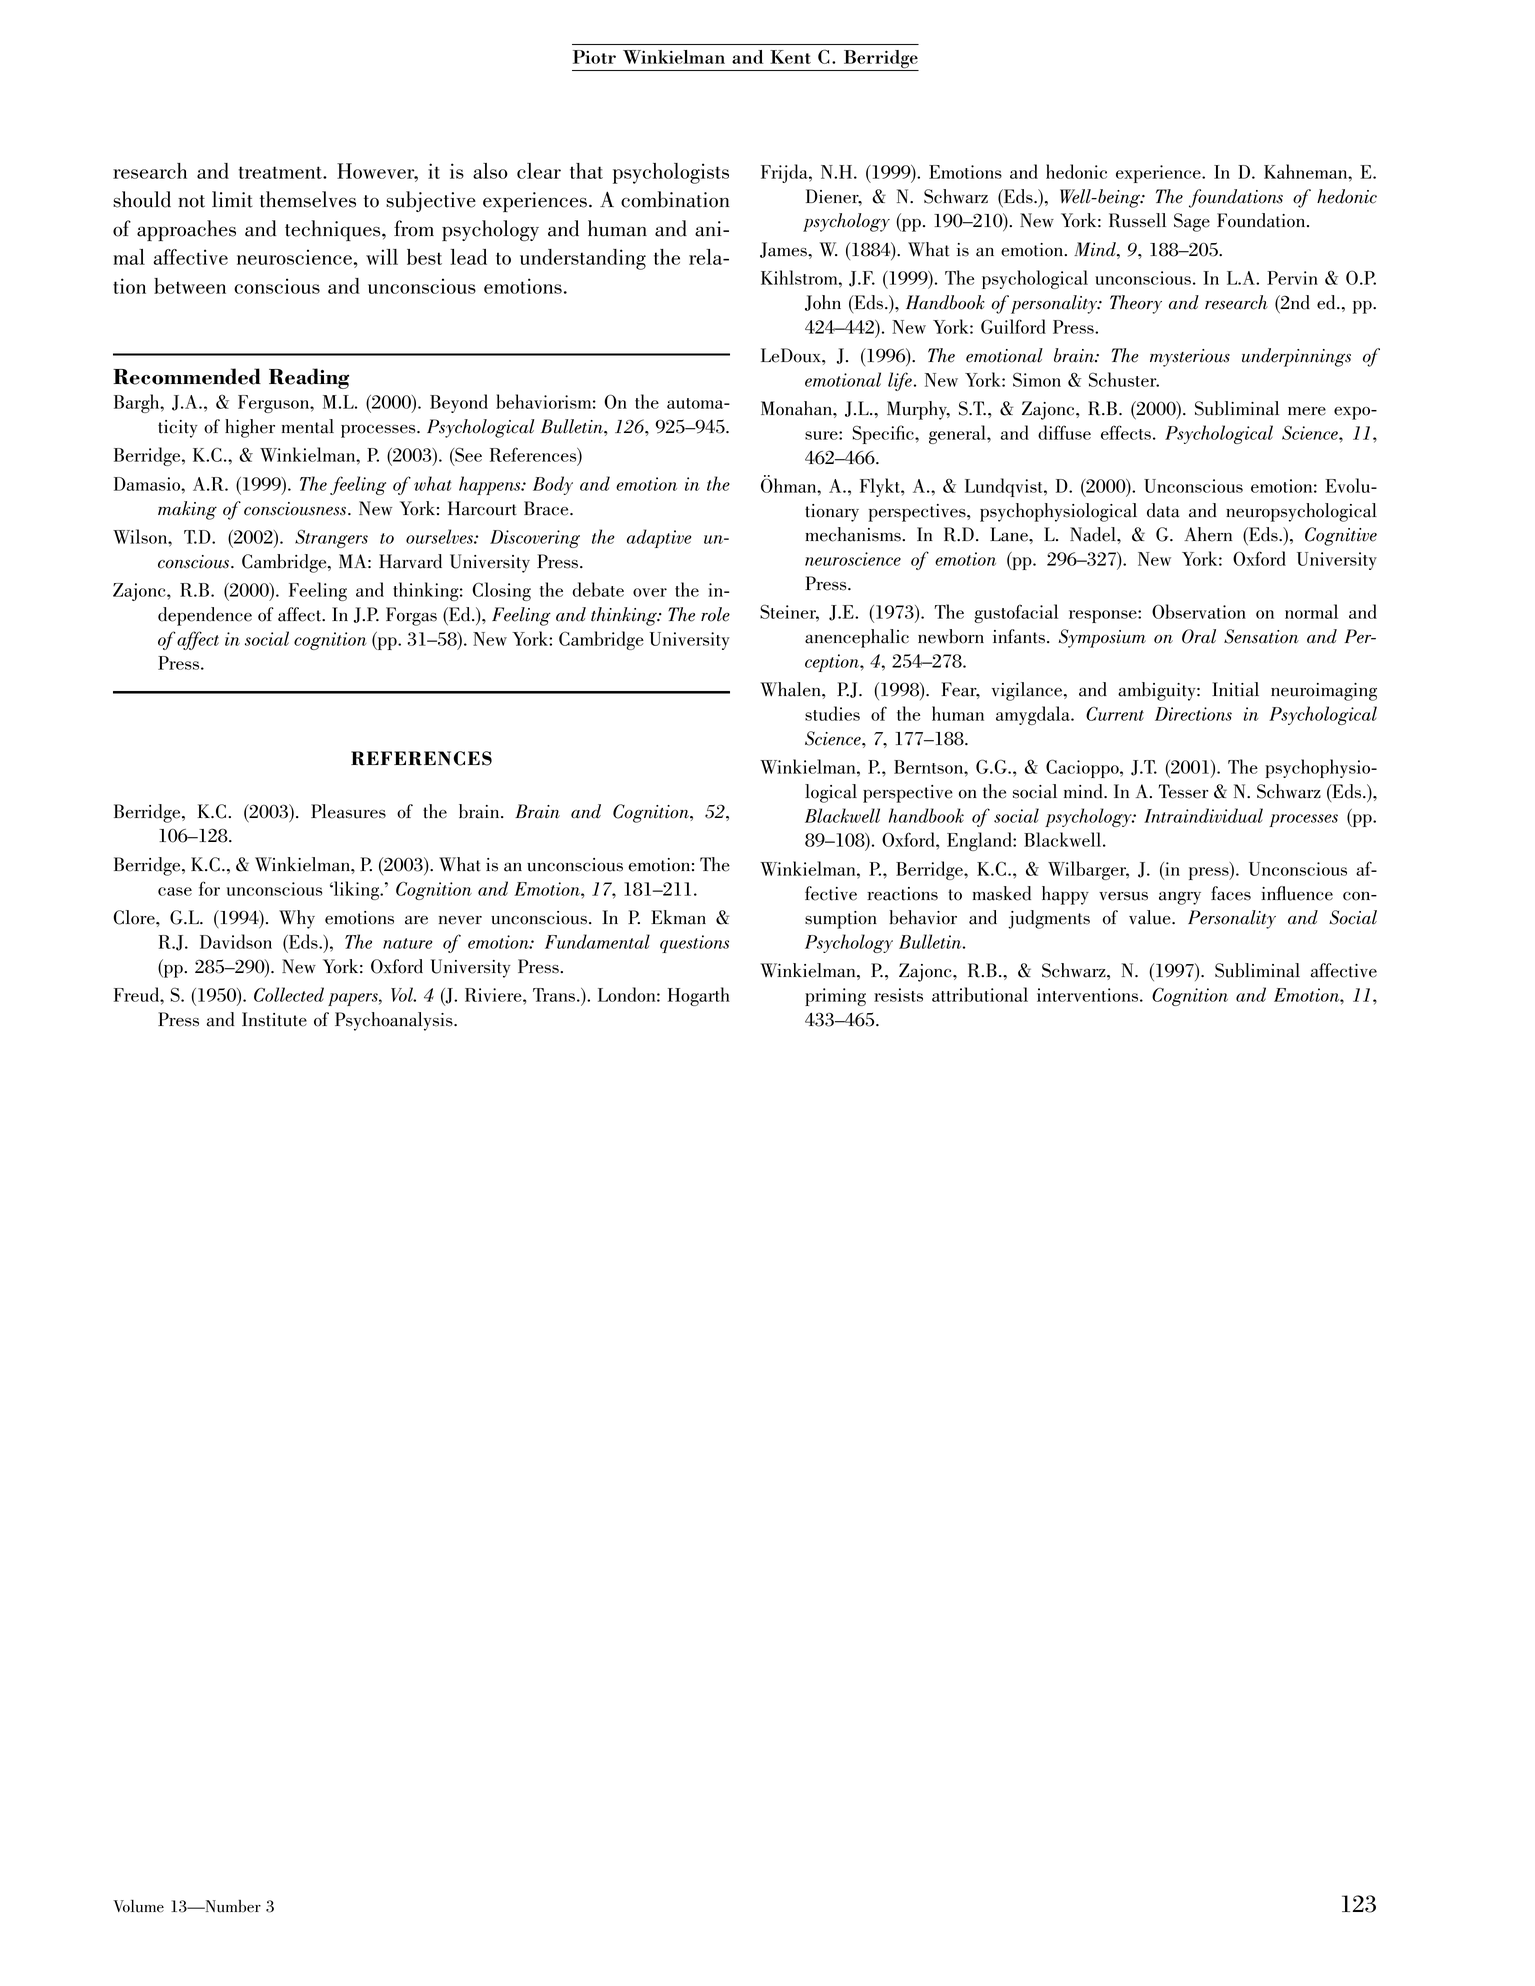 This screenshot has height=1986, width=1535. Describe the element at coordinates (1151, 917) in the screenshot. I see `value` at that location.
